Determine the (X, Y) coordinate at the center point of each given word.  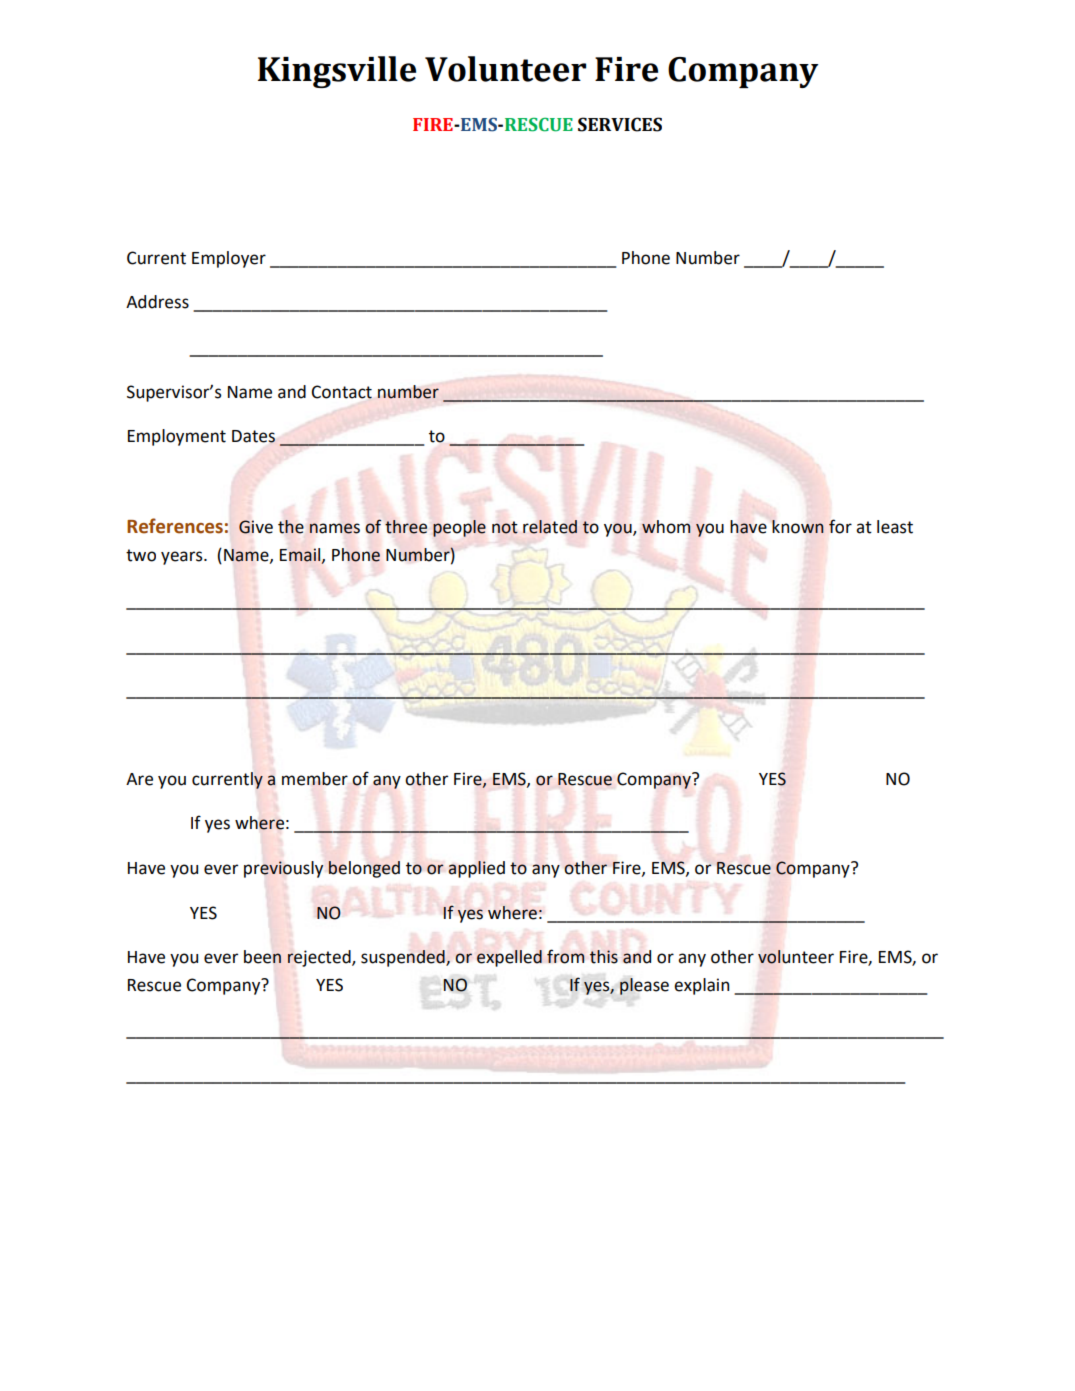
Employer (229, 259)
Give (256, 527)
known (798, 527)
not (505, 527)
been (262, 957)
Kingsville (337, 72)
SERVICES (620, 124)
